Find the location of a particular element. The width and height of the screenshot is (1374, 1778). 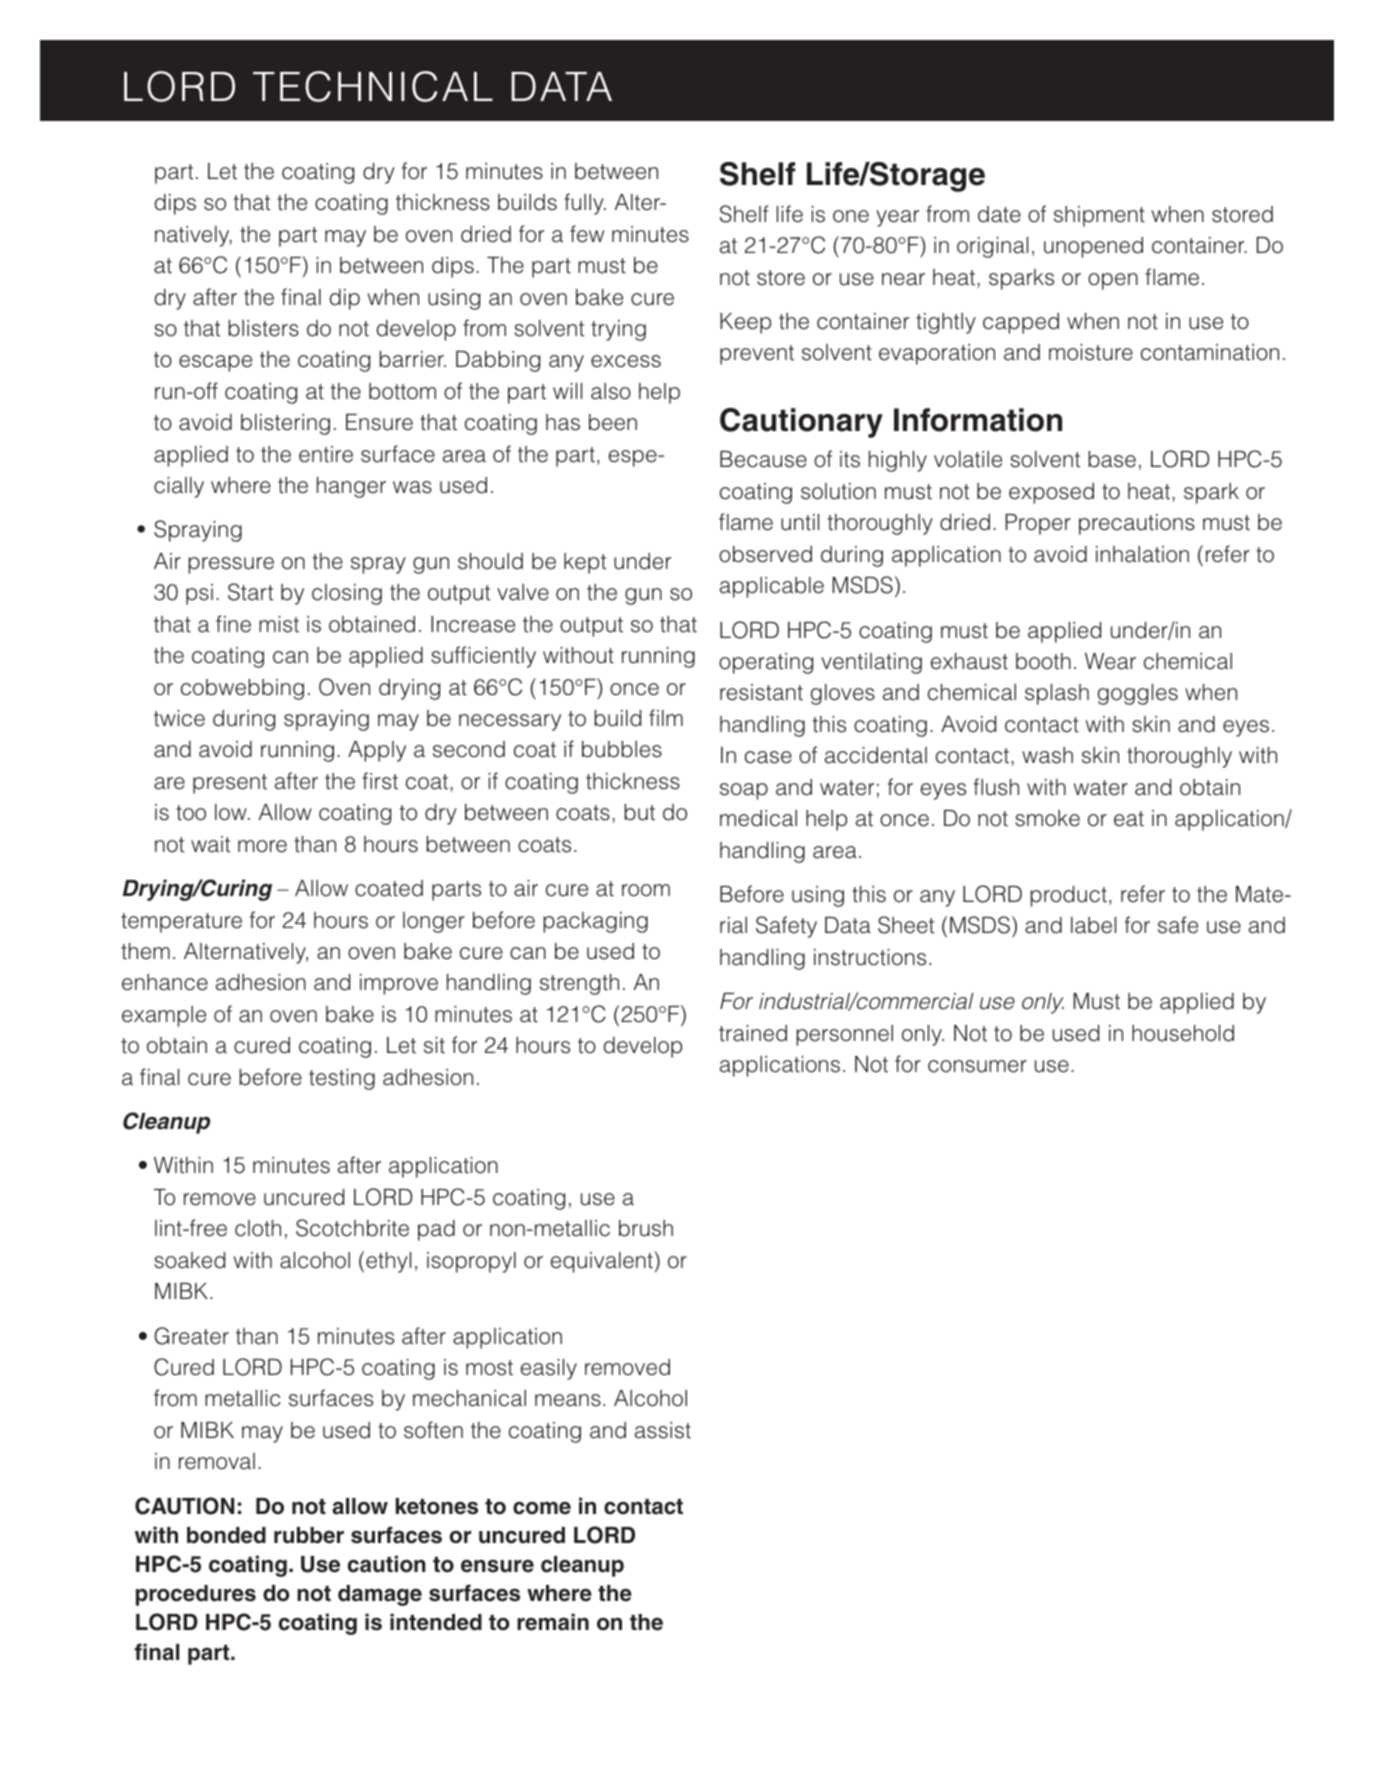

TECHNICAL is located at coordinates (373, 86).
